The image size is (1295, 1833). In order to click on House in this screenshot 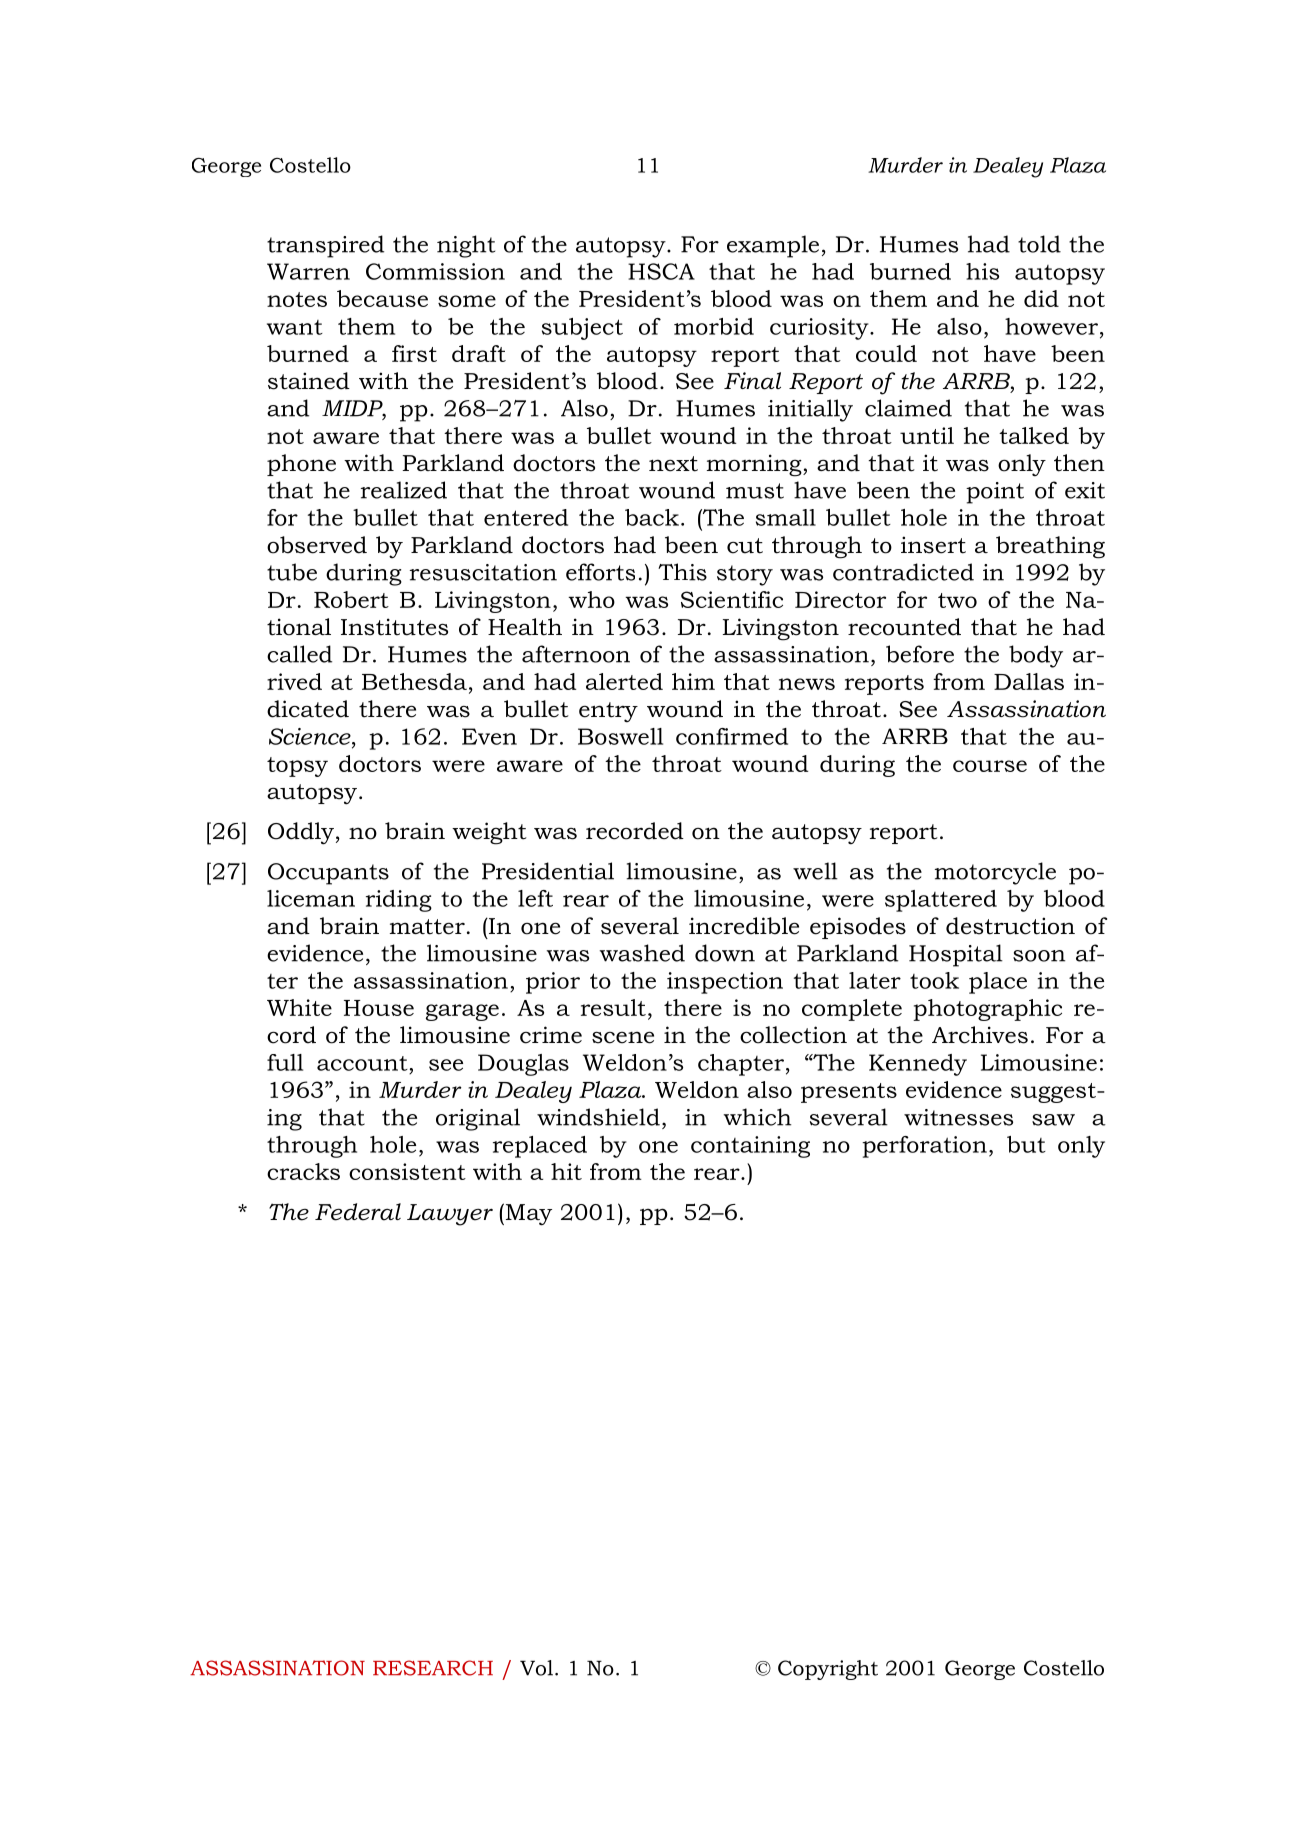, I will do `click(379, 1008)`.
